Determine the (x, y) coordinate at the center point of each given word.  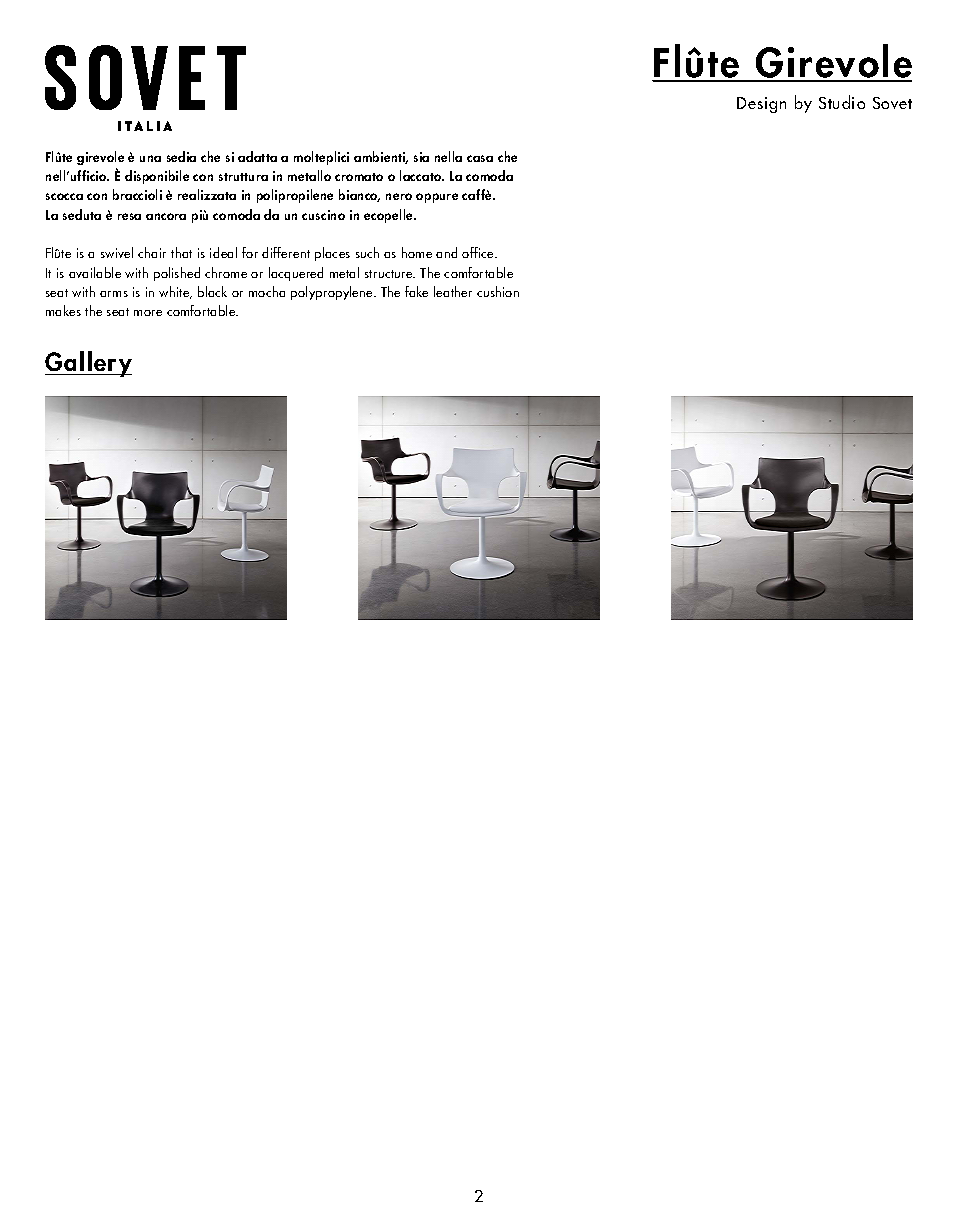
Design (761, 105)
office (479, 252)
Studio (842, 102)
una (150, 158)
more (148, 313)
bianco (359, 195)
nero (399, 196)
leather (453, 291)
